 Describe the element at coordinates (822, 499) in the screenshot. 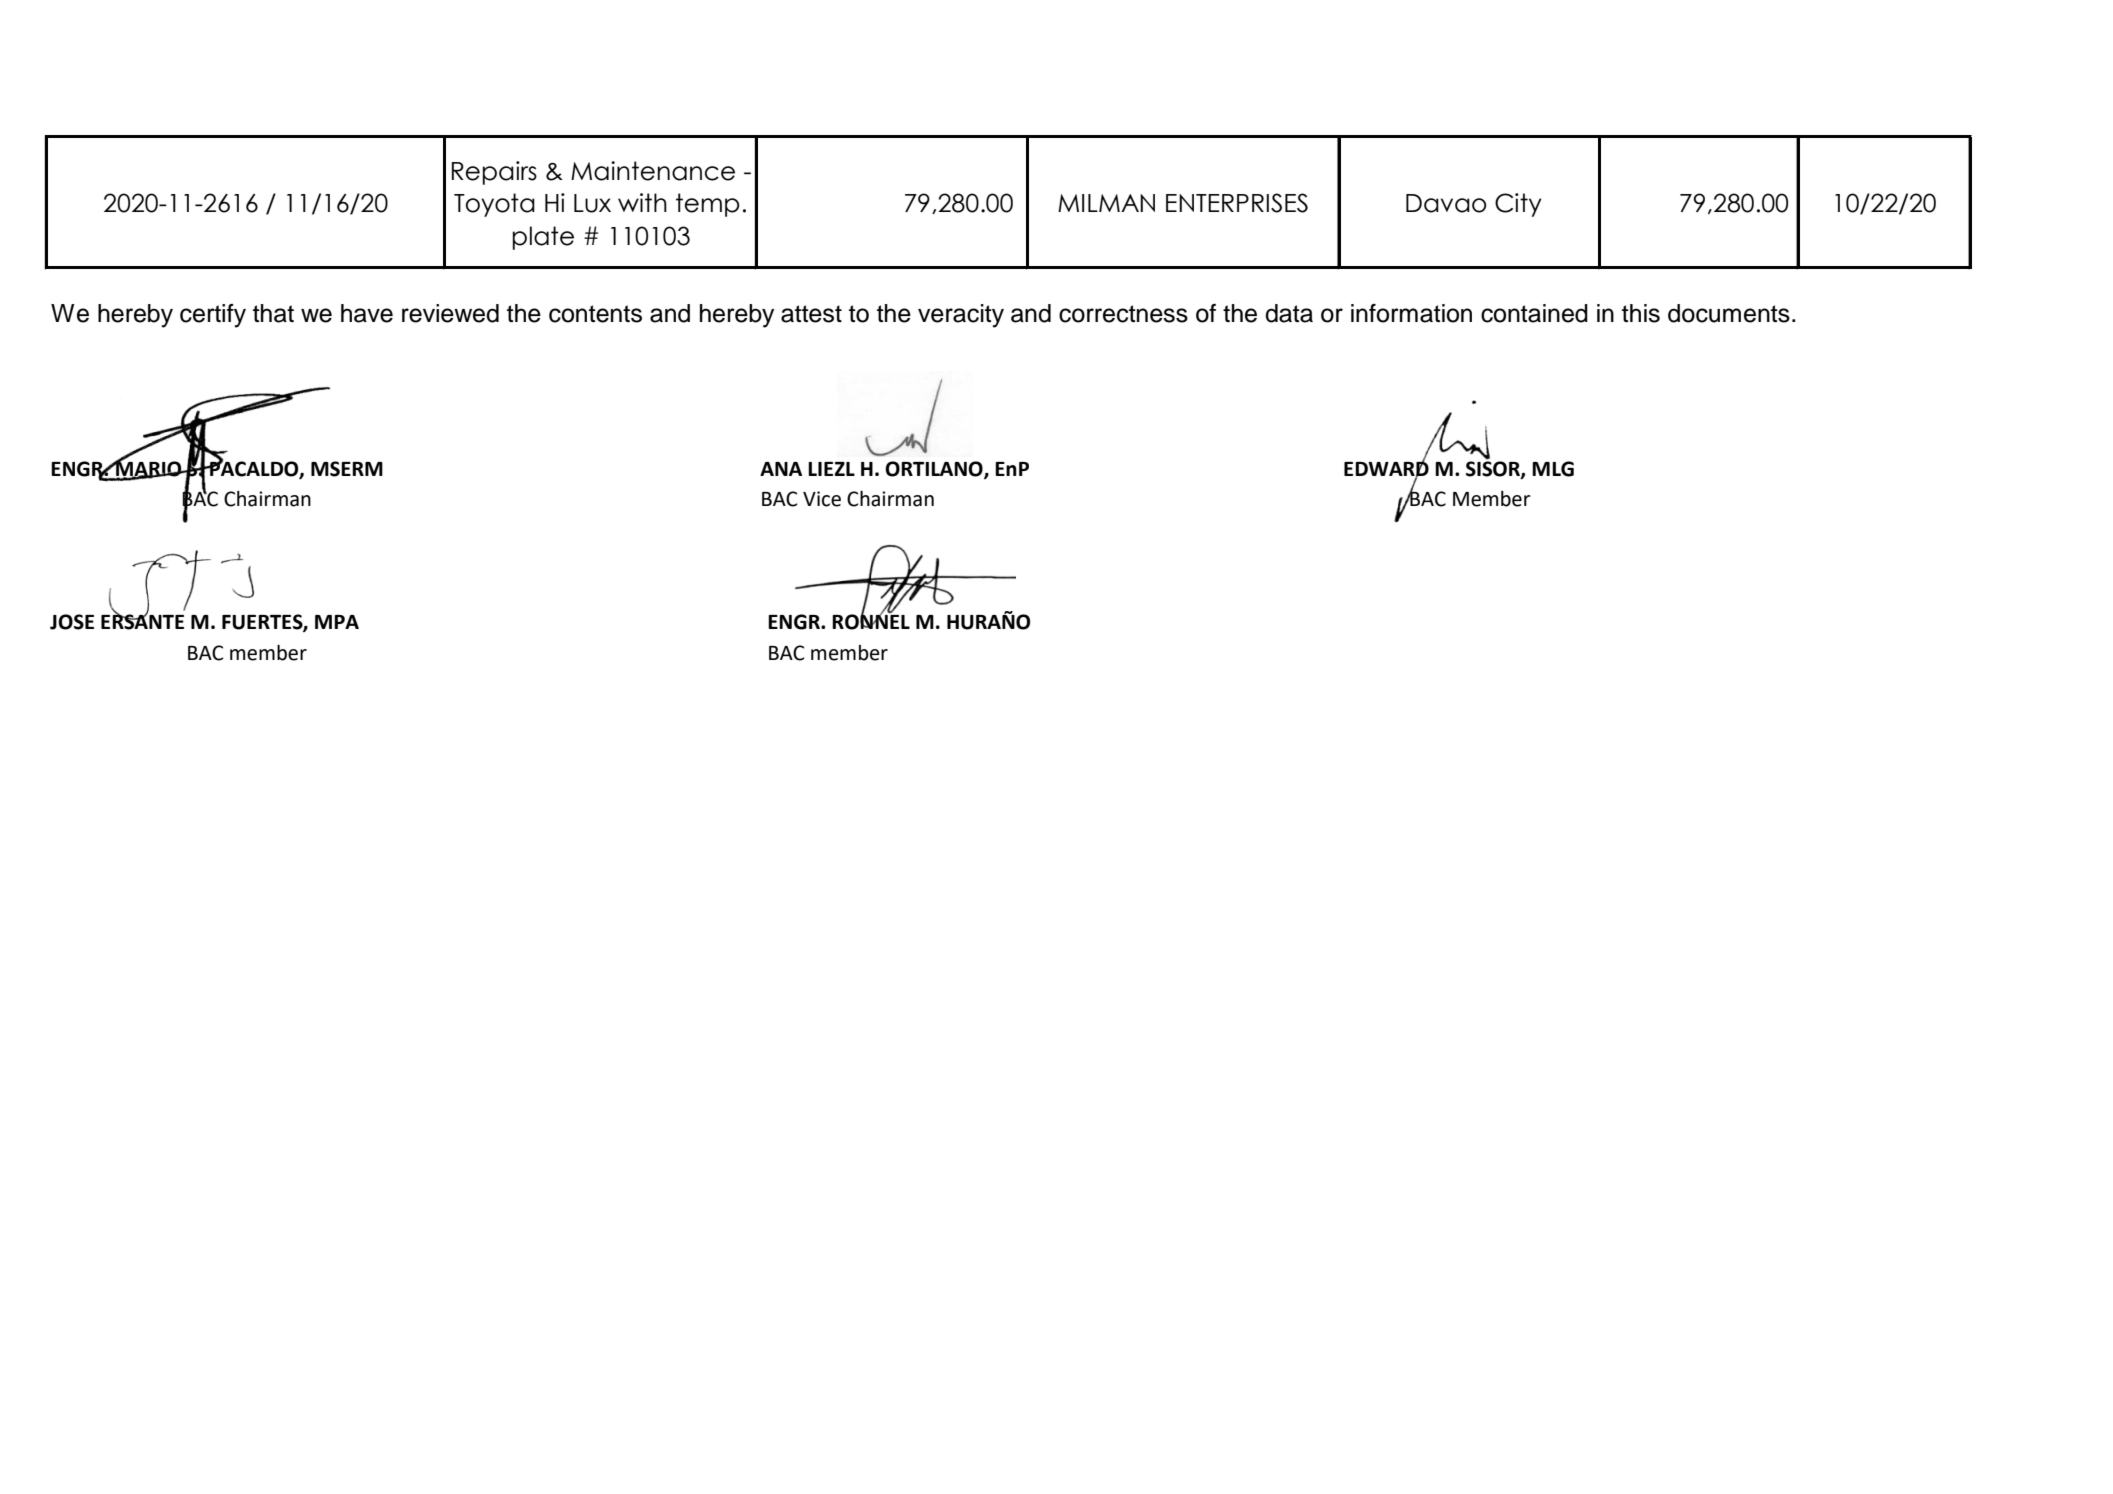

I see `Vice` at that location.
